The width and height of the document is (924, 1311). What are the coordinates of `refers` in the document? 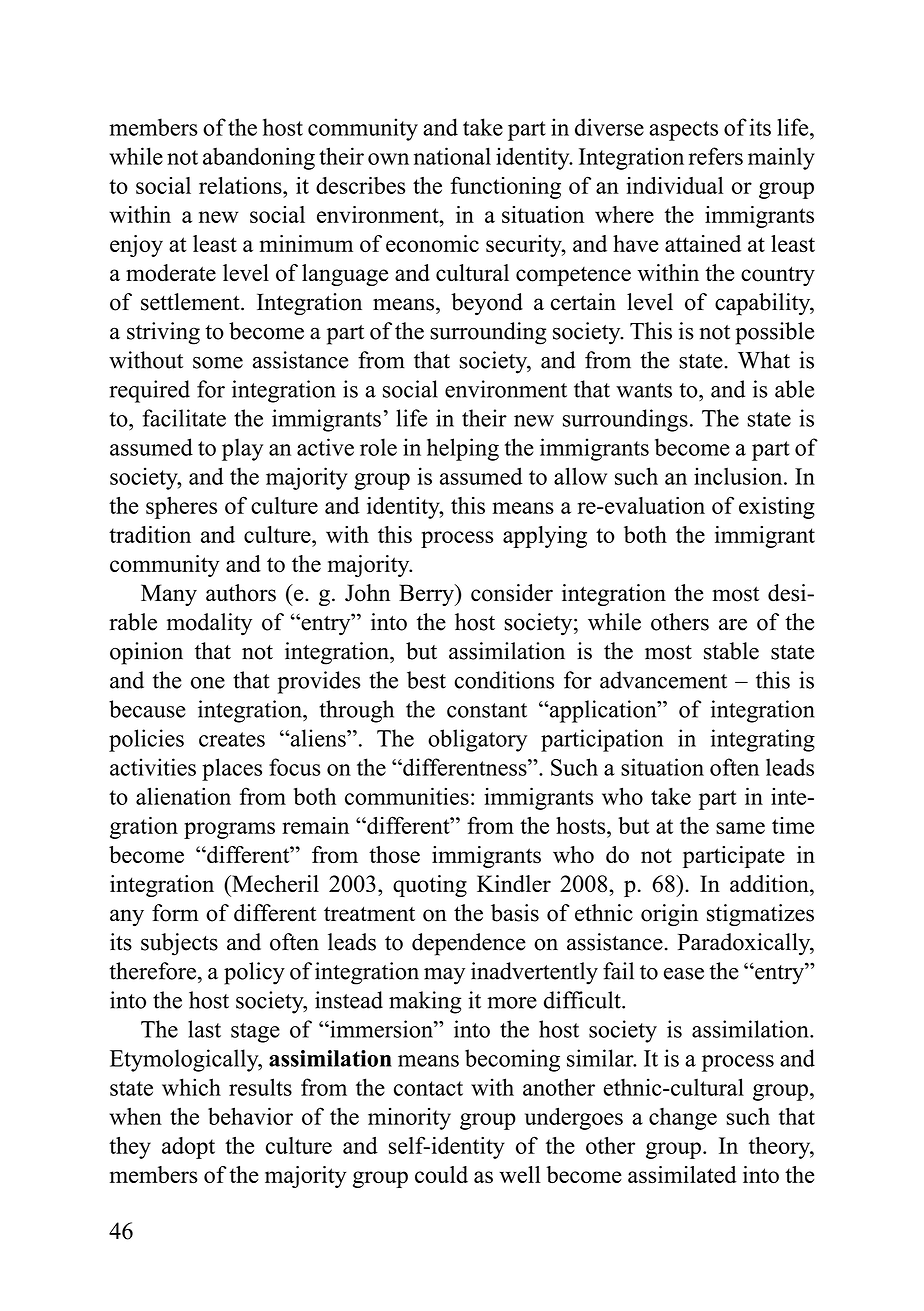 It's located at (716, 156).
